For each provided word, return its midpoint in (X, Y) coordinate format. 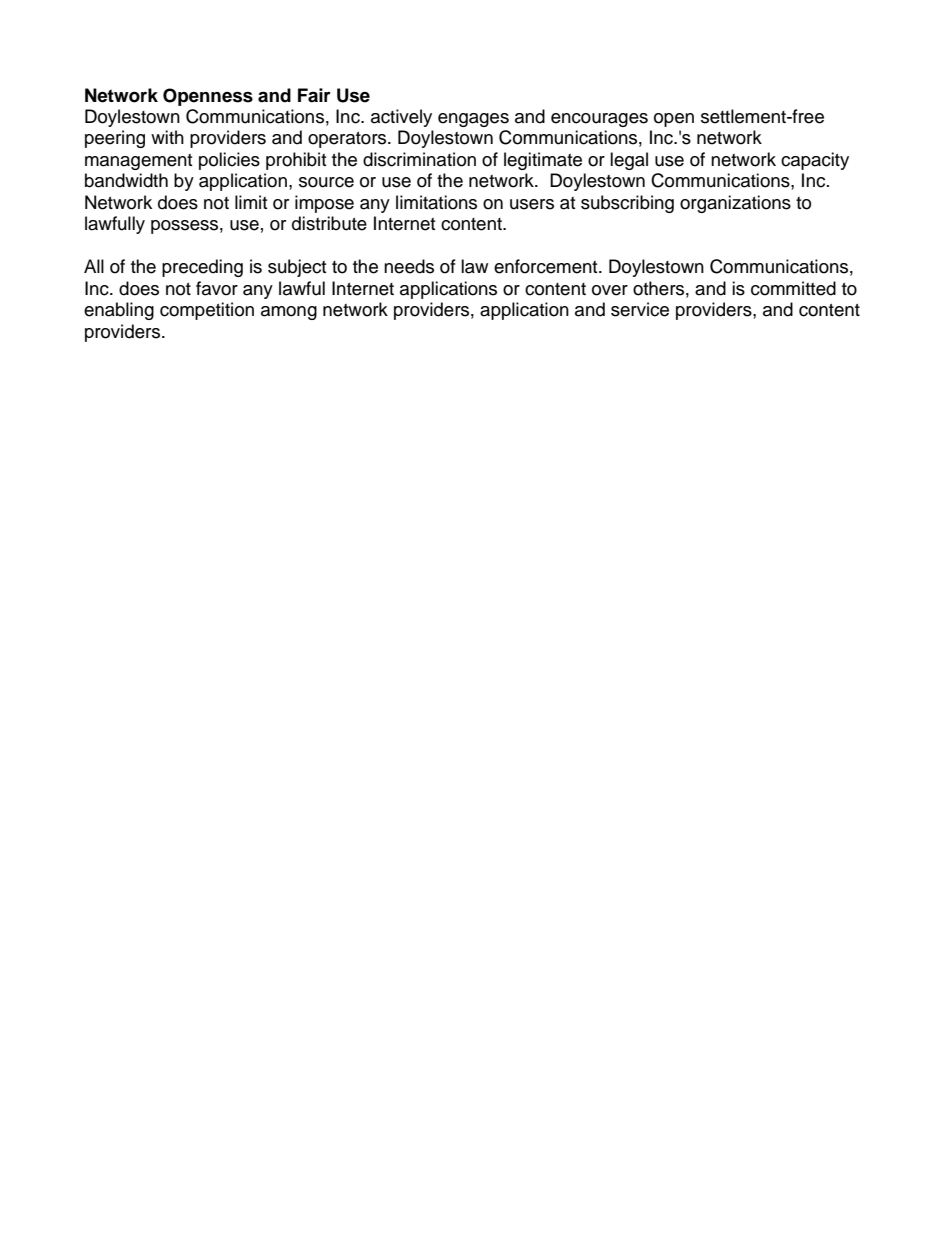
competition (207, 311)
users (532, 204)
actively (401, 118)
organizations (735, 204)
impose (324, 204)
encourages (599, 120)
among (289, 313)
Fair (314, 95)
